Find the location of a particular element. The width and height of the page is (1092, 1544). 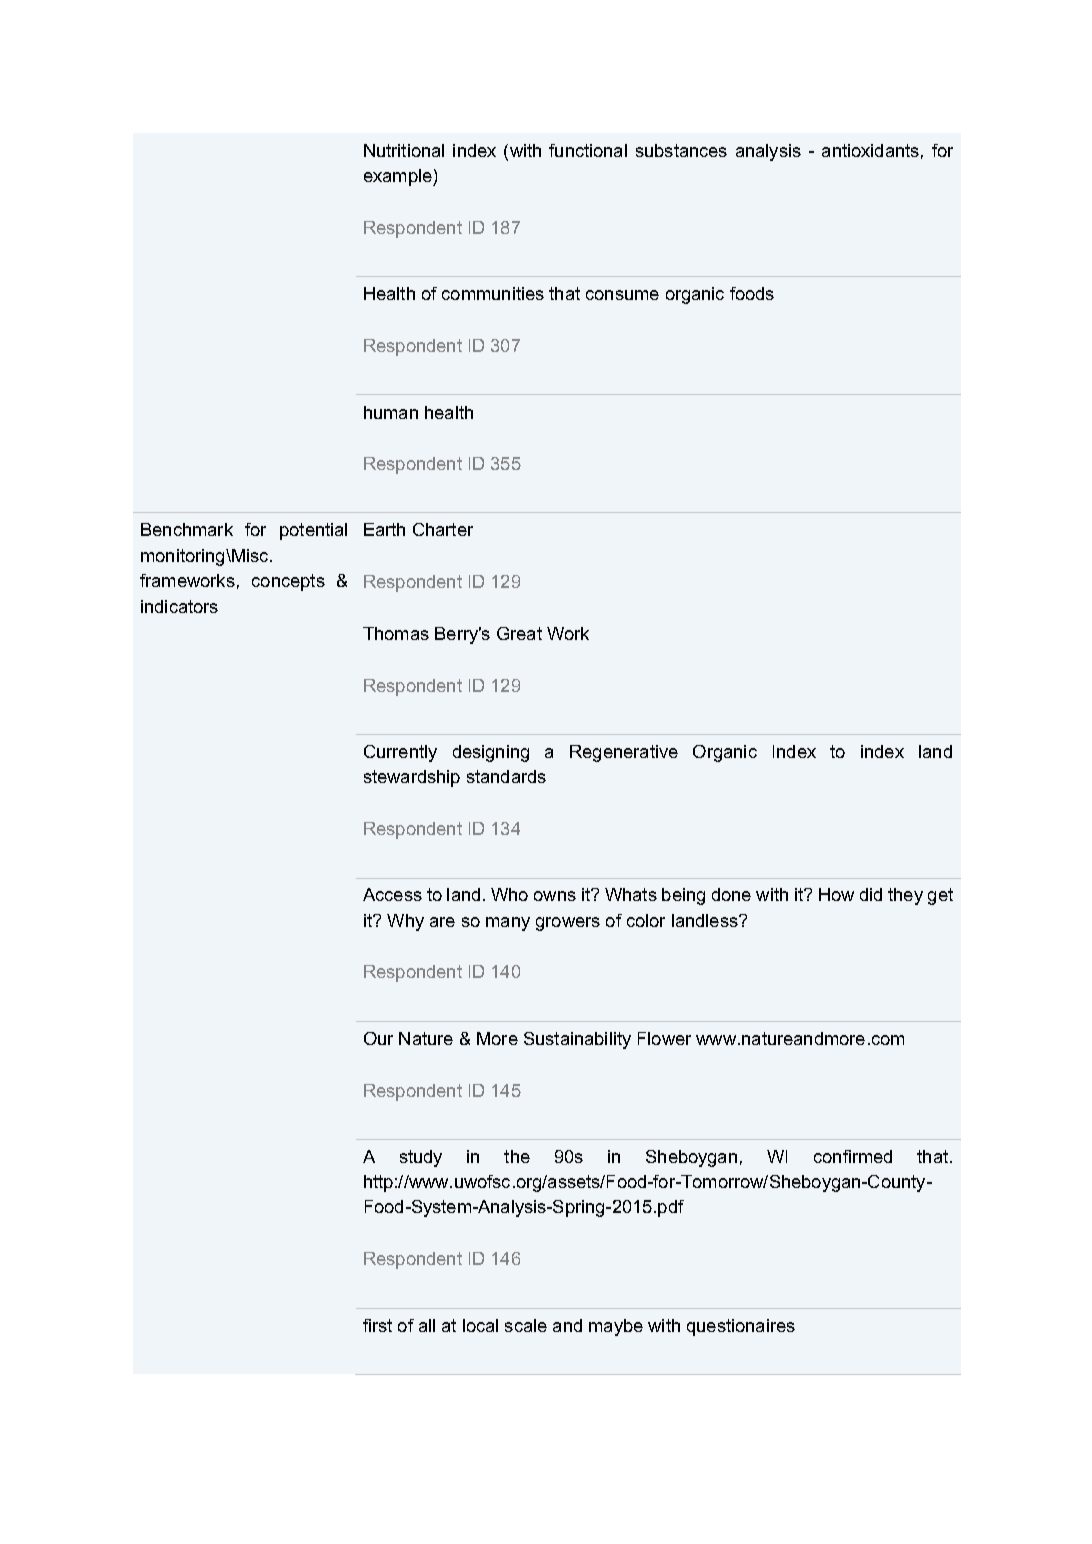

scale is located at coordinates (526, 1325).
